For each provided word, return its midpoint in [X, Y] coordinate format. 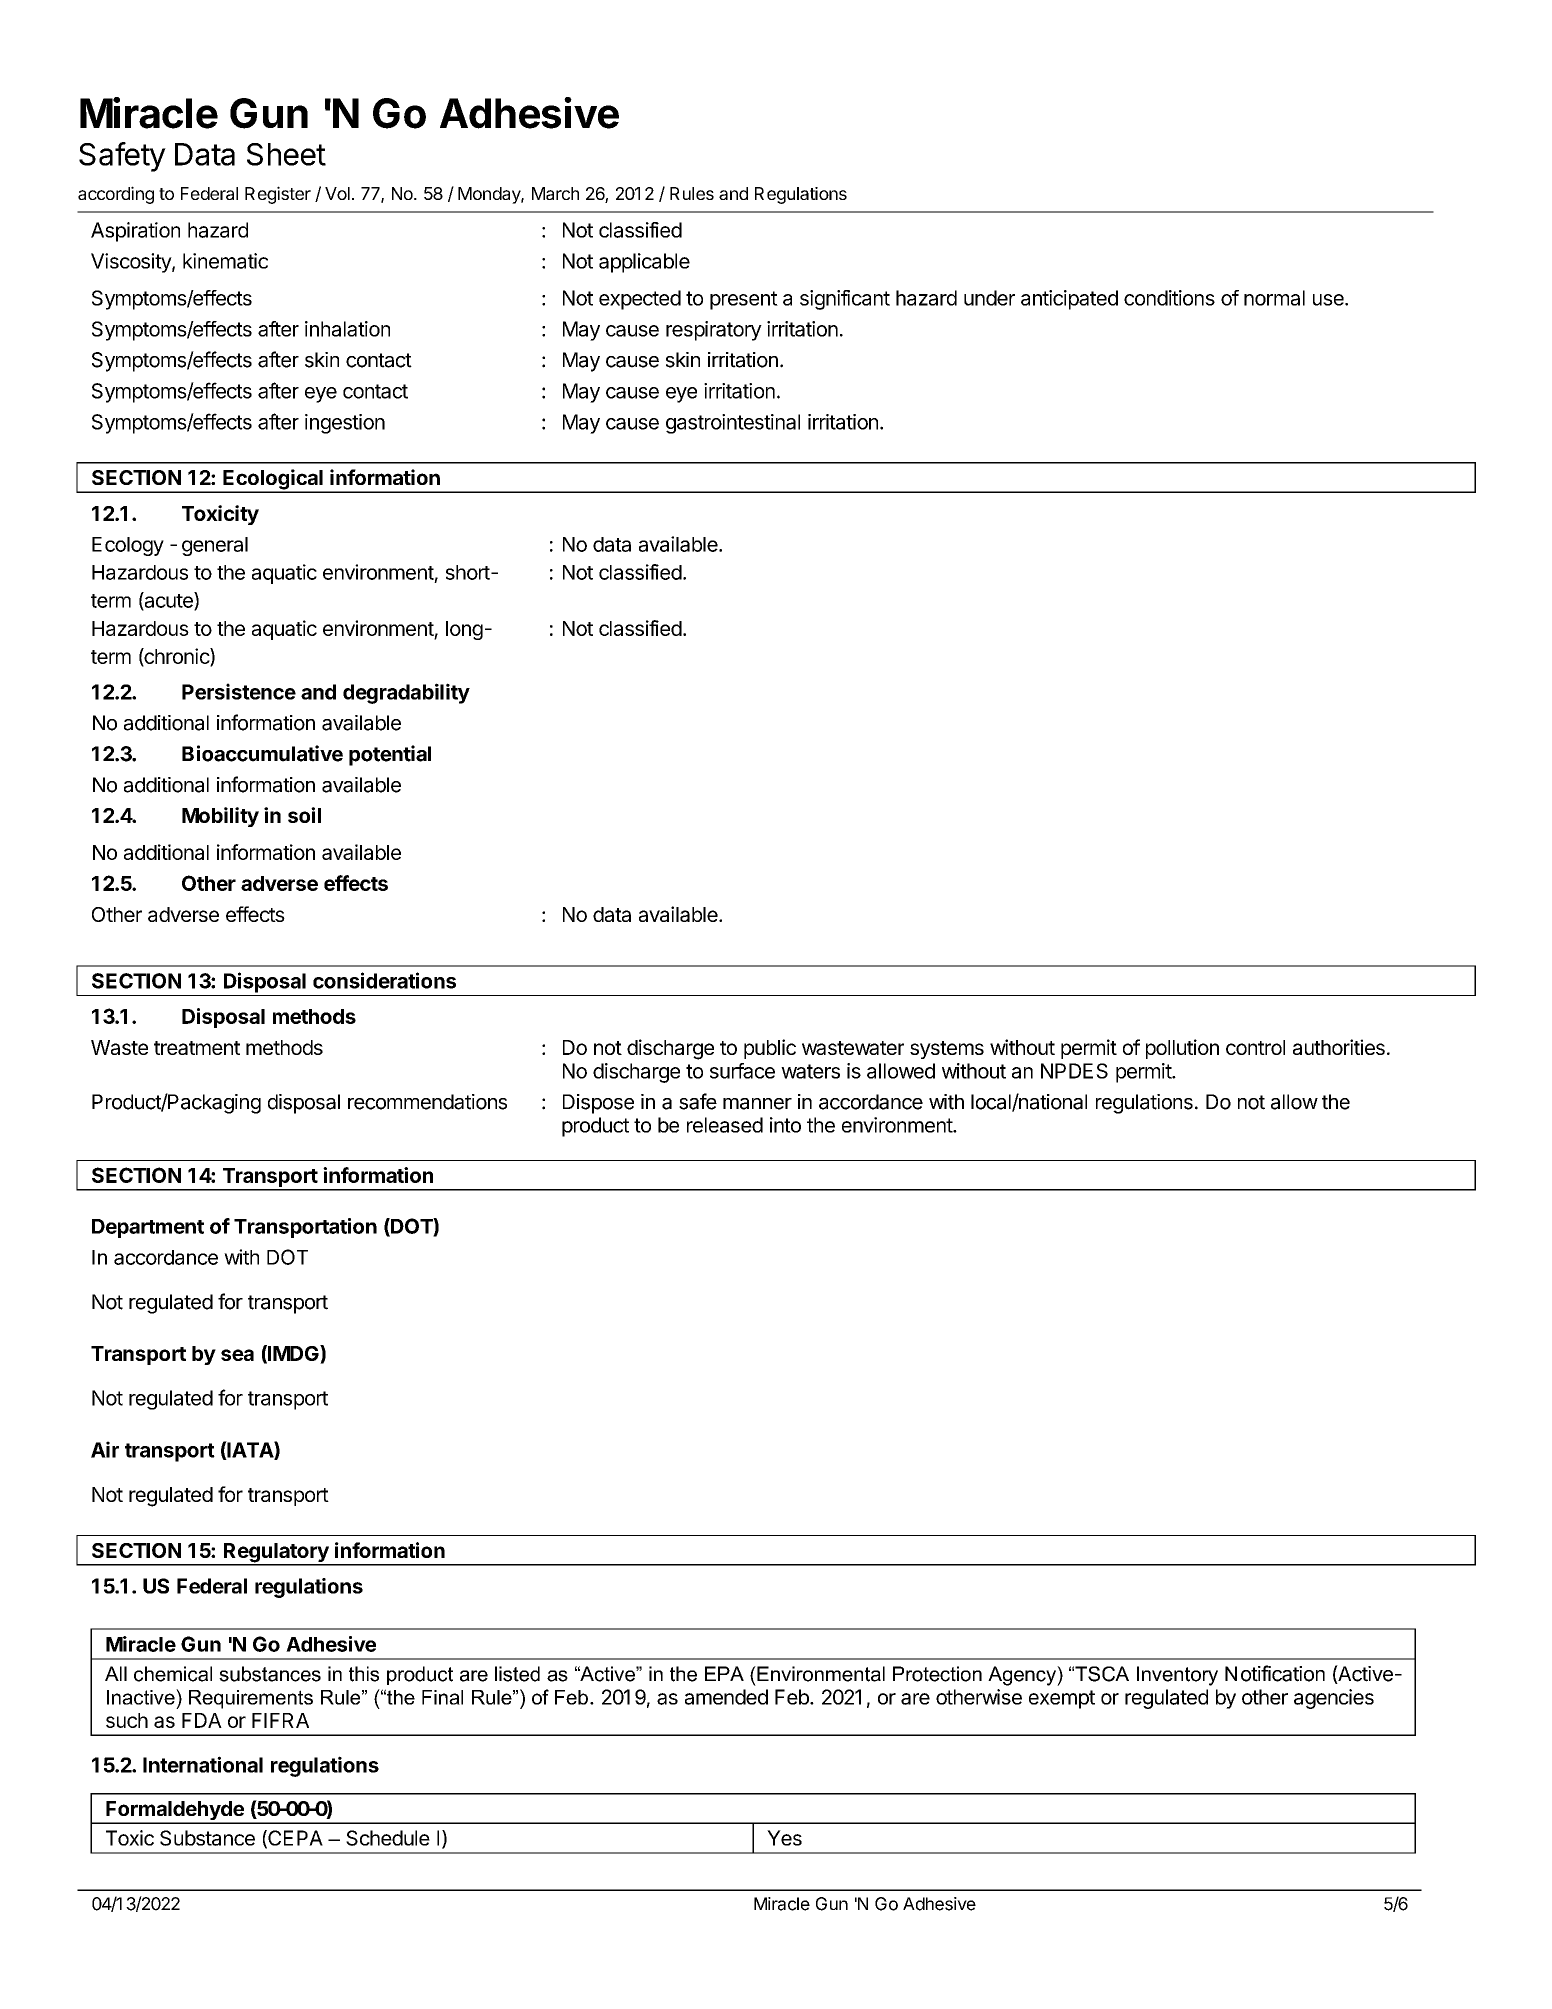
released [725, 1125]
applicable [644, 263]
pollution [1182, 1049]
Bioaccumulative [262, 753]
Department [148, 1228]
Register [278, 195]
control [1255, 1047]
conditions [1169, 298]
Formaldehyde [175, 1812]
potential [390, 755]
